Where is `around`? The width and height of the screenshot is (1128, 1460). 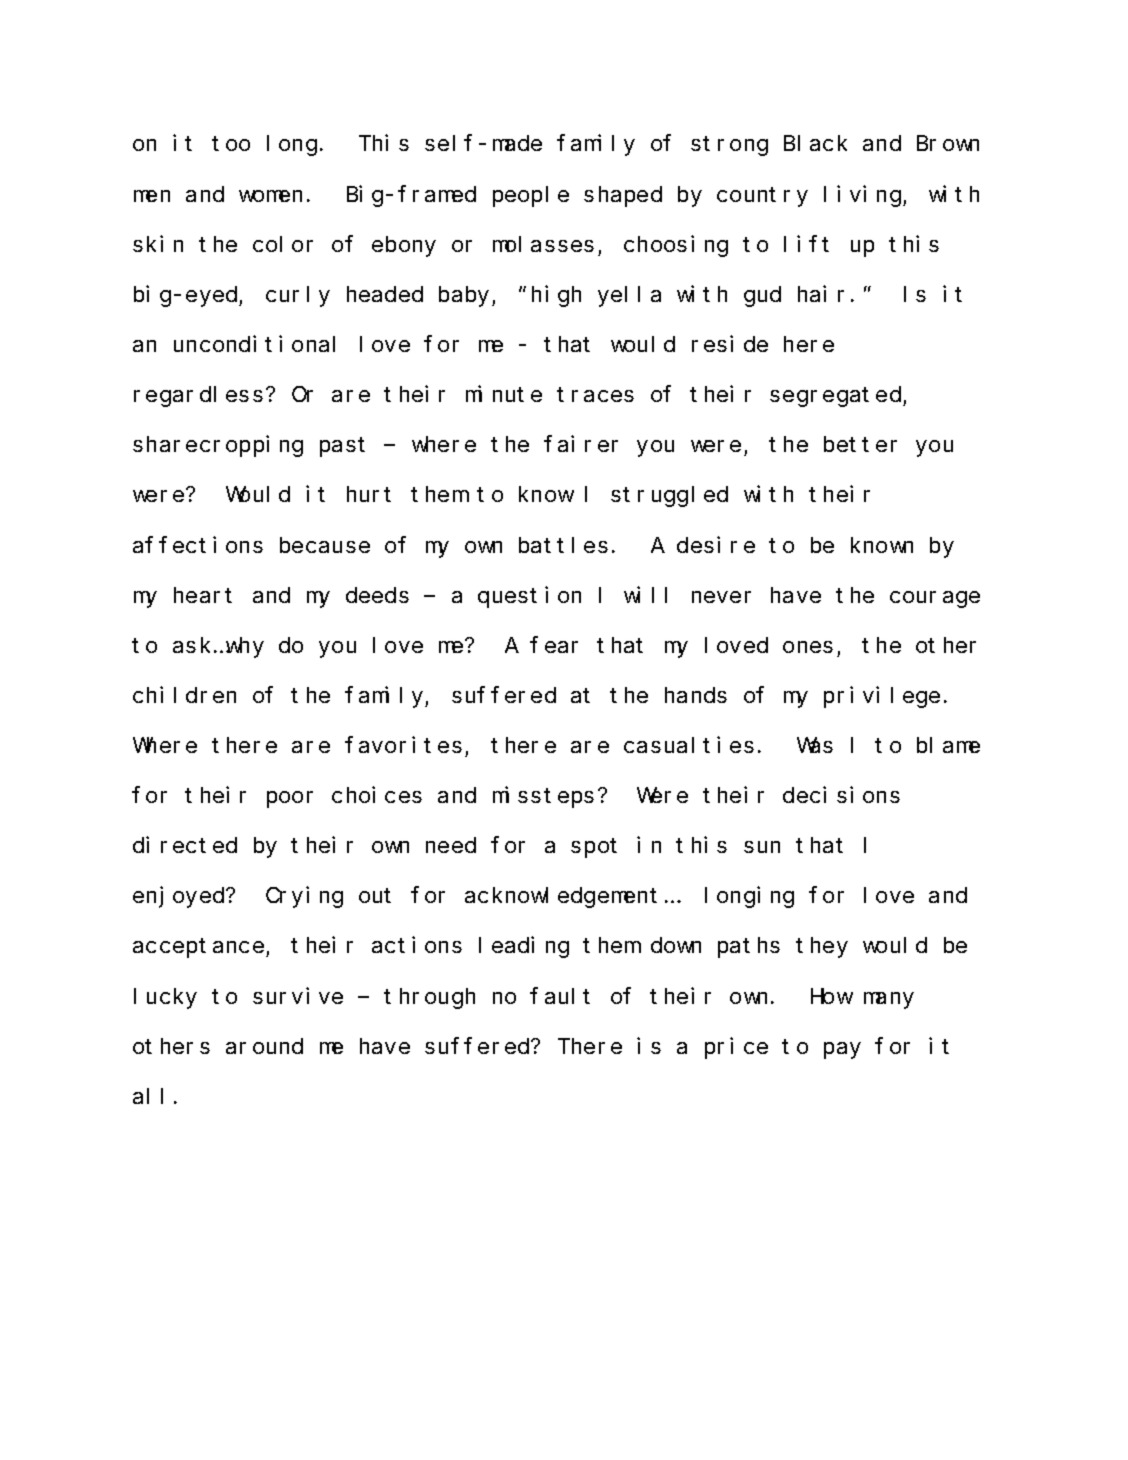 around is located at coordinates (264, 1046).
